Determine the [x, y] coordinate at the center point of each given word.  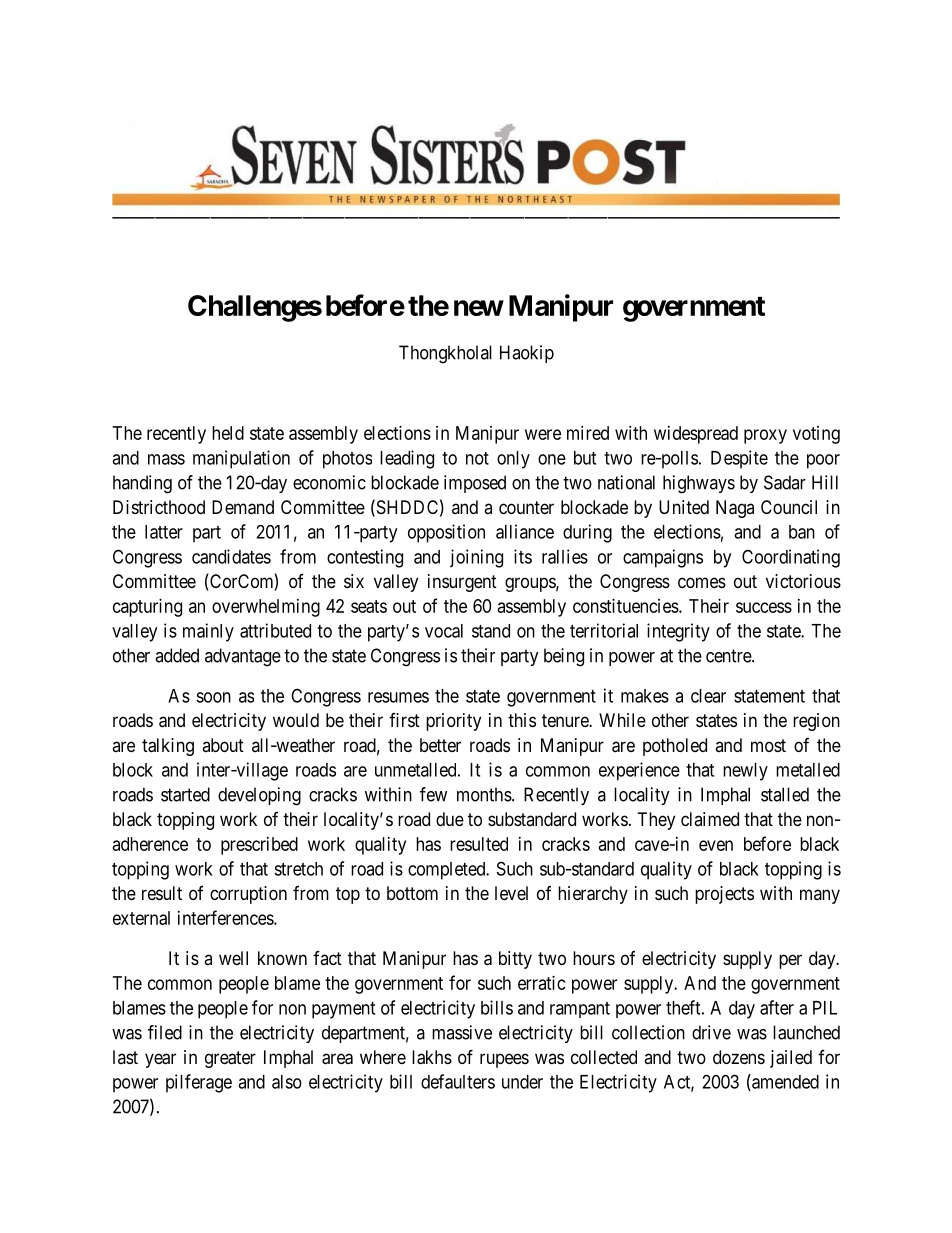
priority [453, 722]
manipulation [241, 459]
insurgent [462, 583]
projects [724, 895]
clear [708, 696]
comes [702, 582]
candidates [231, 556]
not [477, 458]
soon [213, 697]
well [233, 958]
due [450, 819]
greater [230, 1059]
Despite [739, 459]
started [185, 794]
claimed [710, 819]
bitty [515, 960]
